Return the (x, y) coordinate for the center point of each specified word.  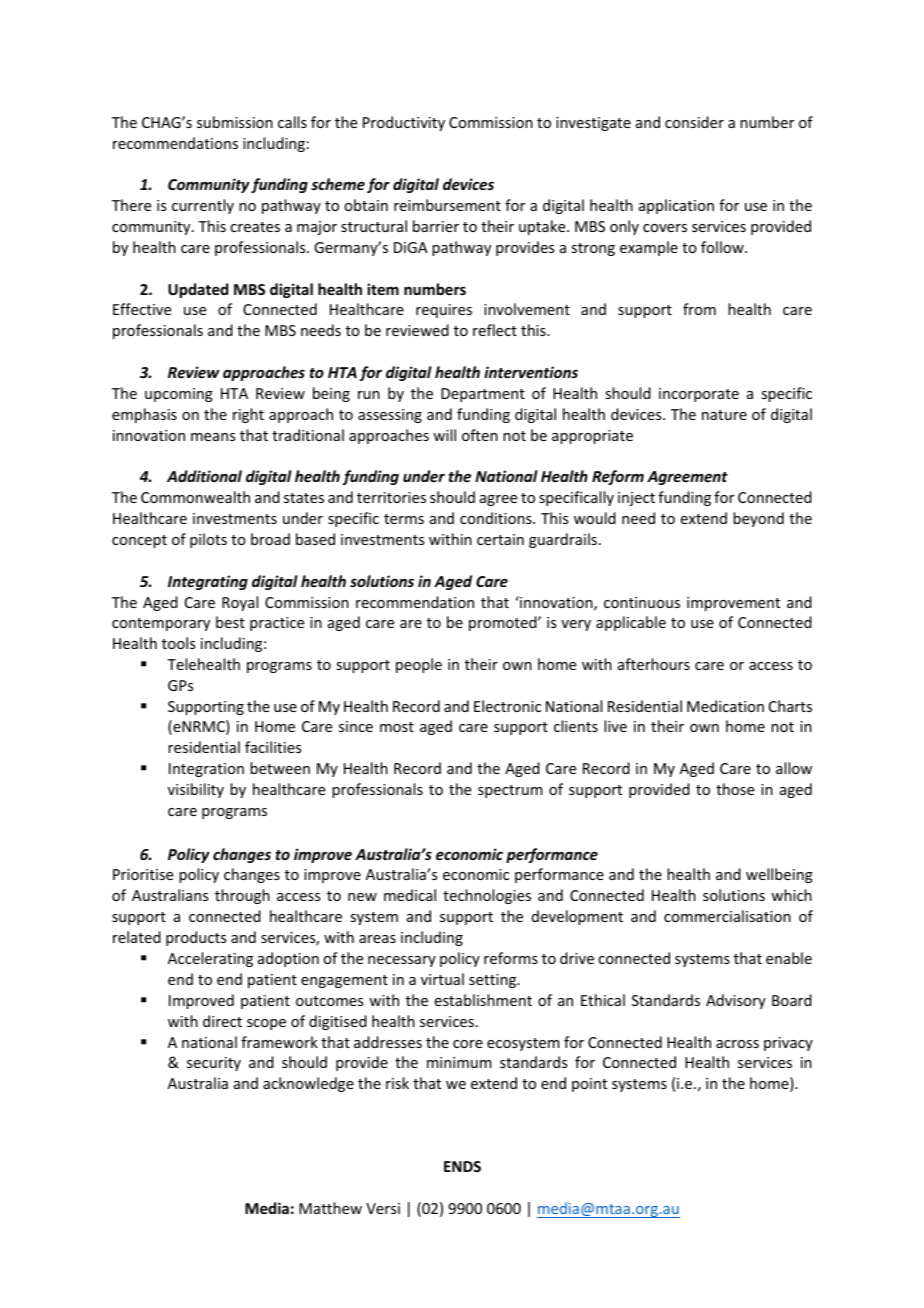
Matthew (330, 1208)
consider (694, 122)
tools (178, 643)
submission (235, 122)
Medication (725, 706)
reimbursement (447, 205)
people (419, 665)
